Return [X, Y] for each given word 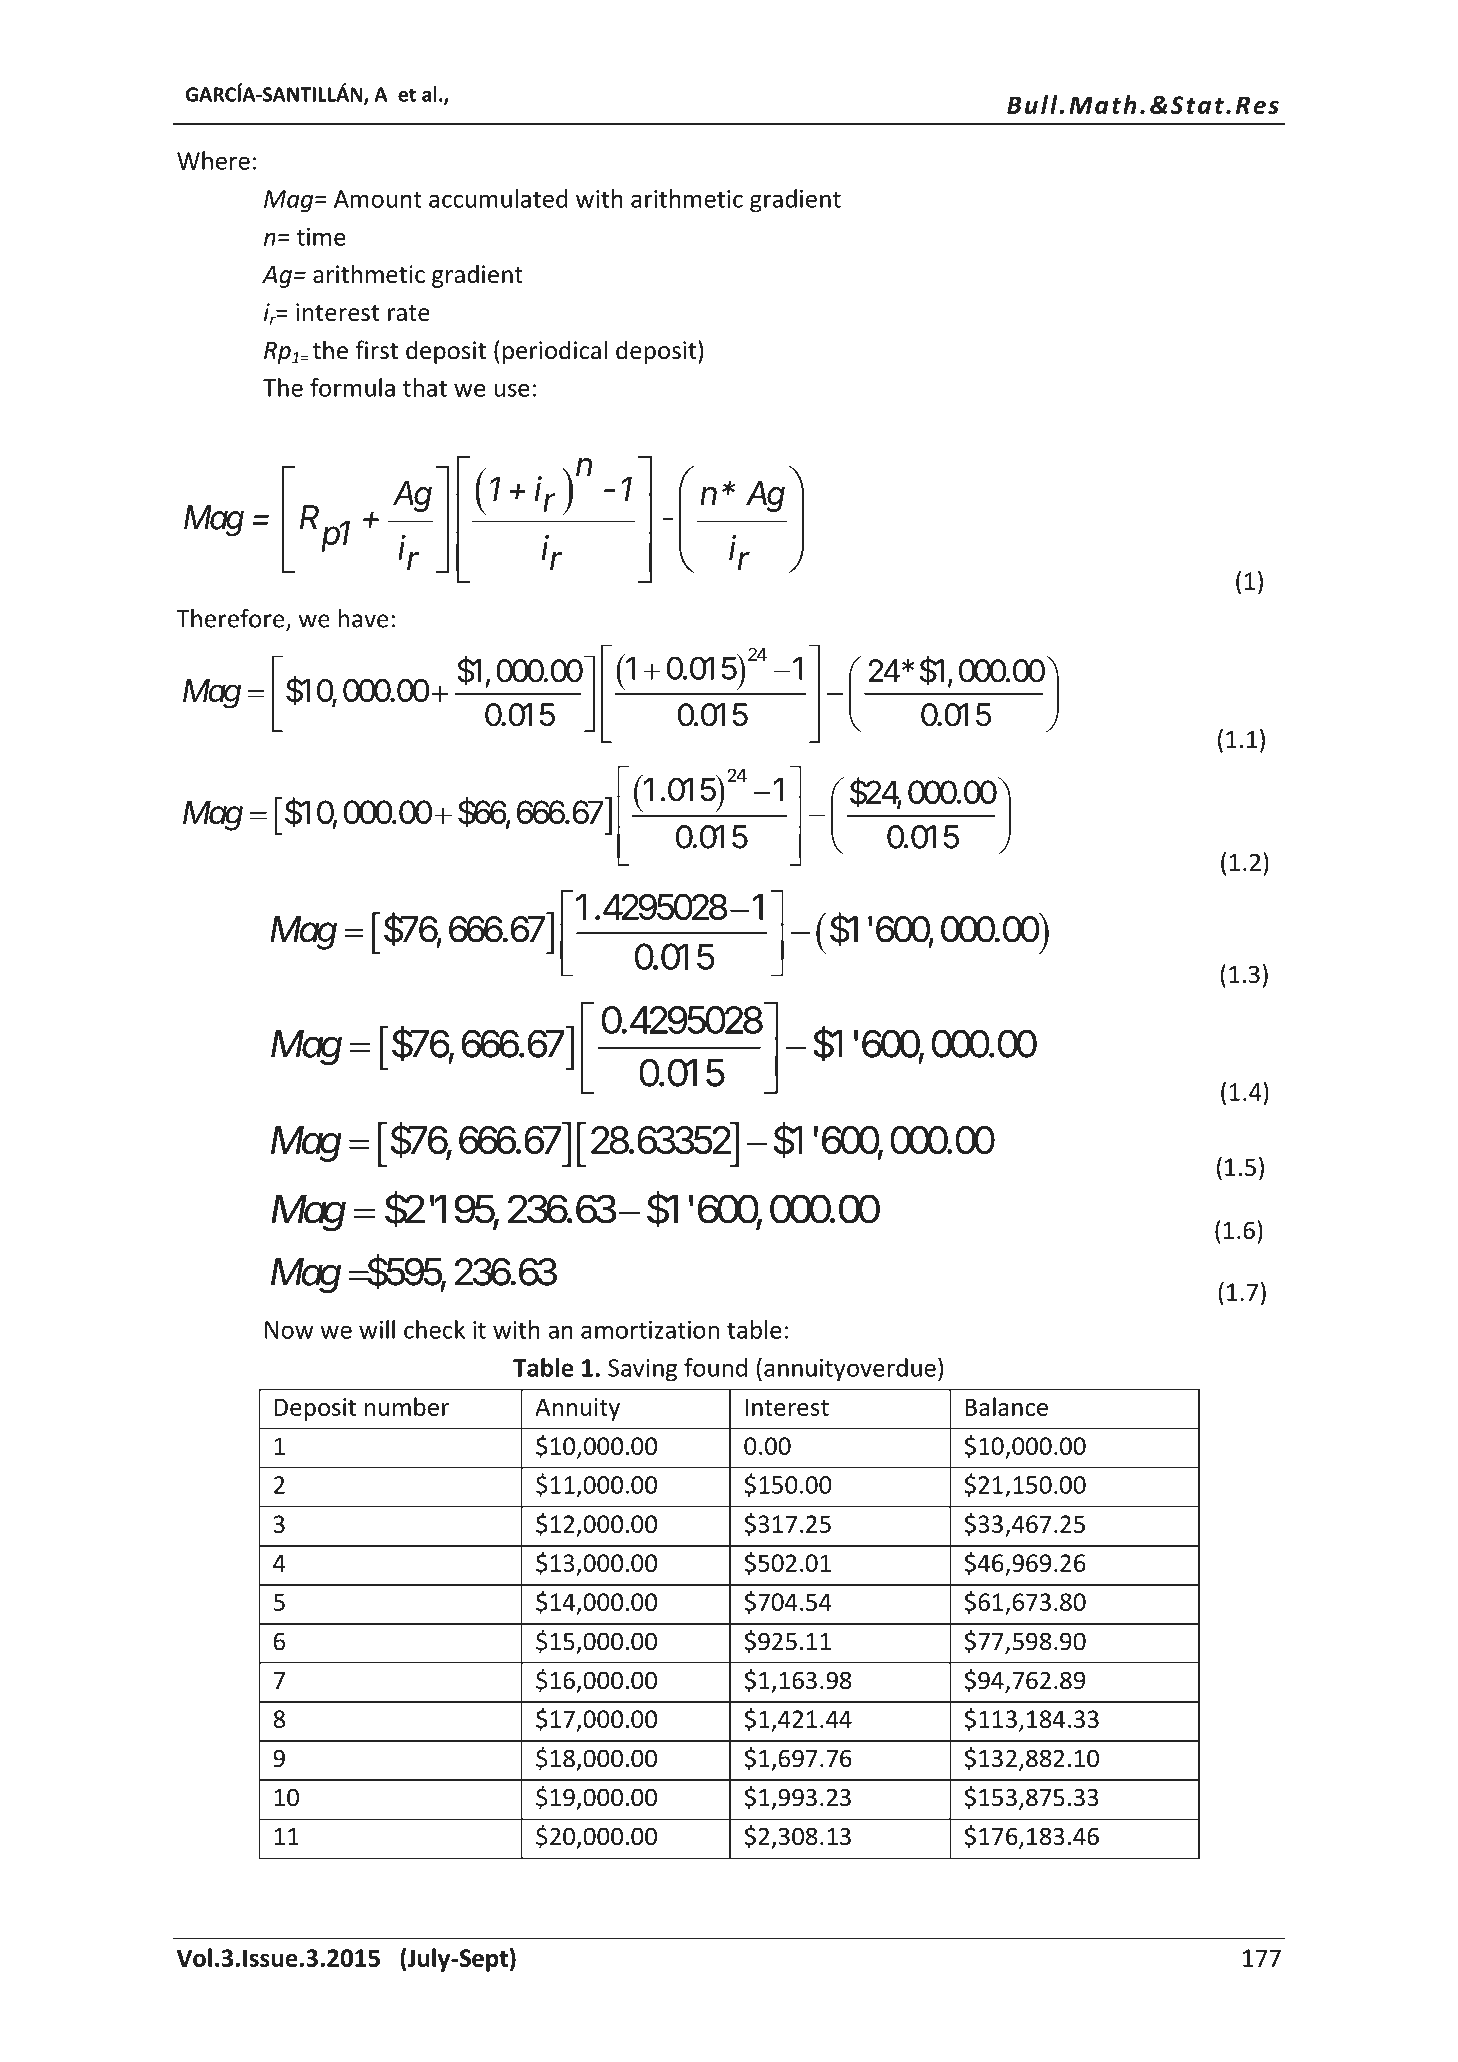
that [425, 387]
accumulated [498, 198]
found [715, 1367]
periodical [555, 352]
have [363, 618]
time [321, 237]
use [512, 390]
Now [289, 1330]
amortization [650, 1330]
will [377, 1329]
